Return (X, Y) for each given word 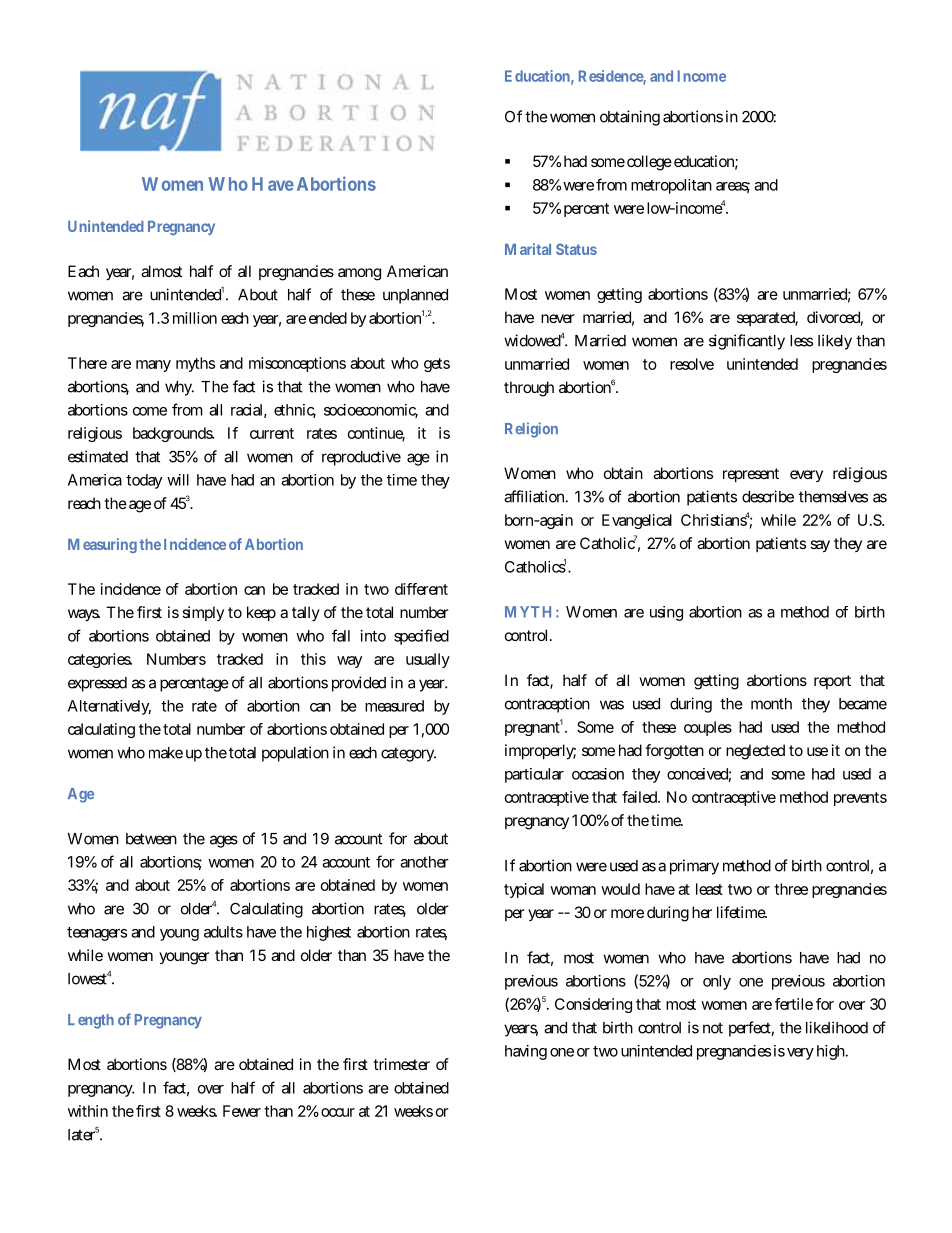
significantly (747, 342)
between (151, 839)
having (526, 1052)
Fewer (242, 1111)
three (791, 889)
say (820, 546)
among (359, 274)
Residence (612, 77)
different (421, 589)
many (153, 366)
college (649, 163)
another (424, 862)
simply (203, 613)
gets (437, 365)
